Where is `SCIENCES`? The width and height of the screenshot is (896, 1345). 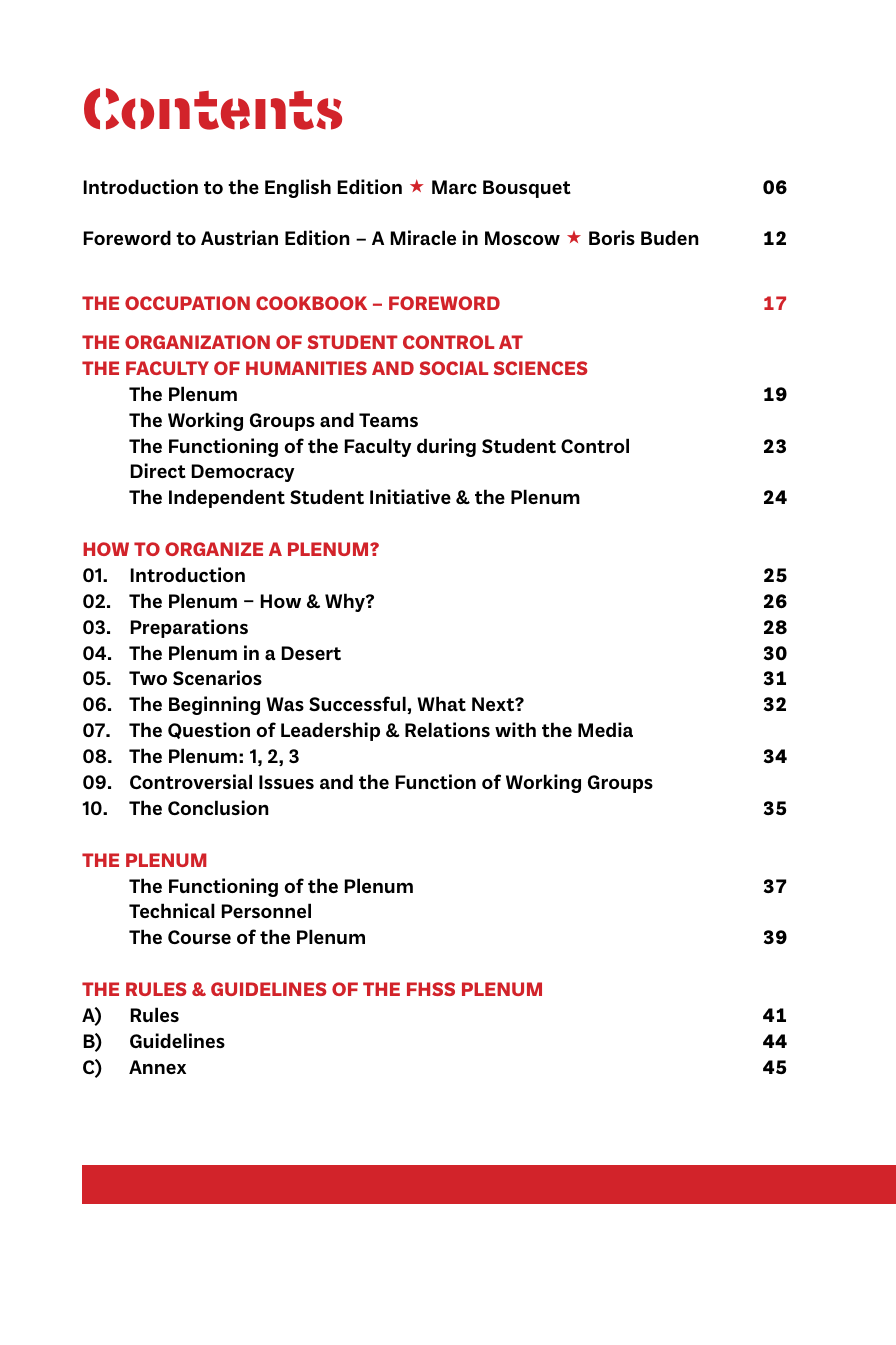 SCIENCES is located at coordinates (540, 368).
